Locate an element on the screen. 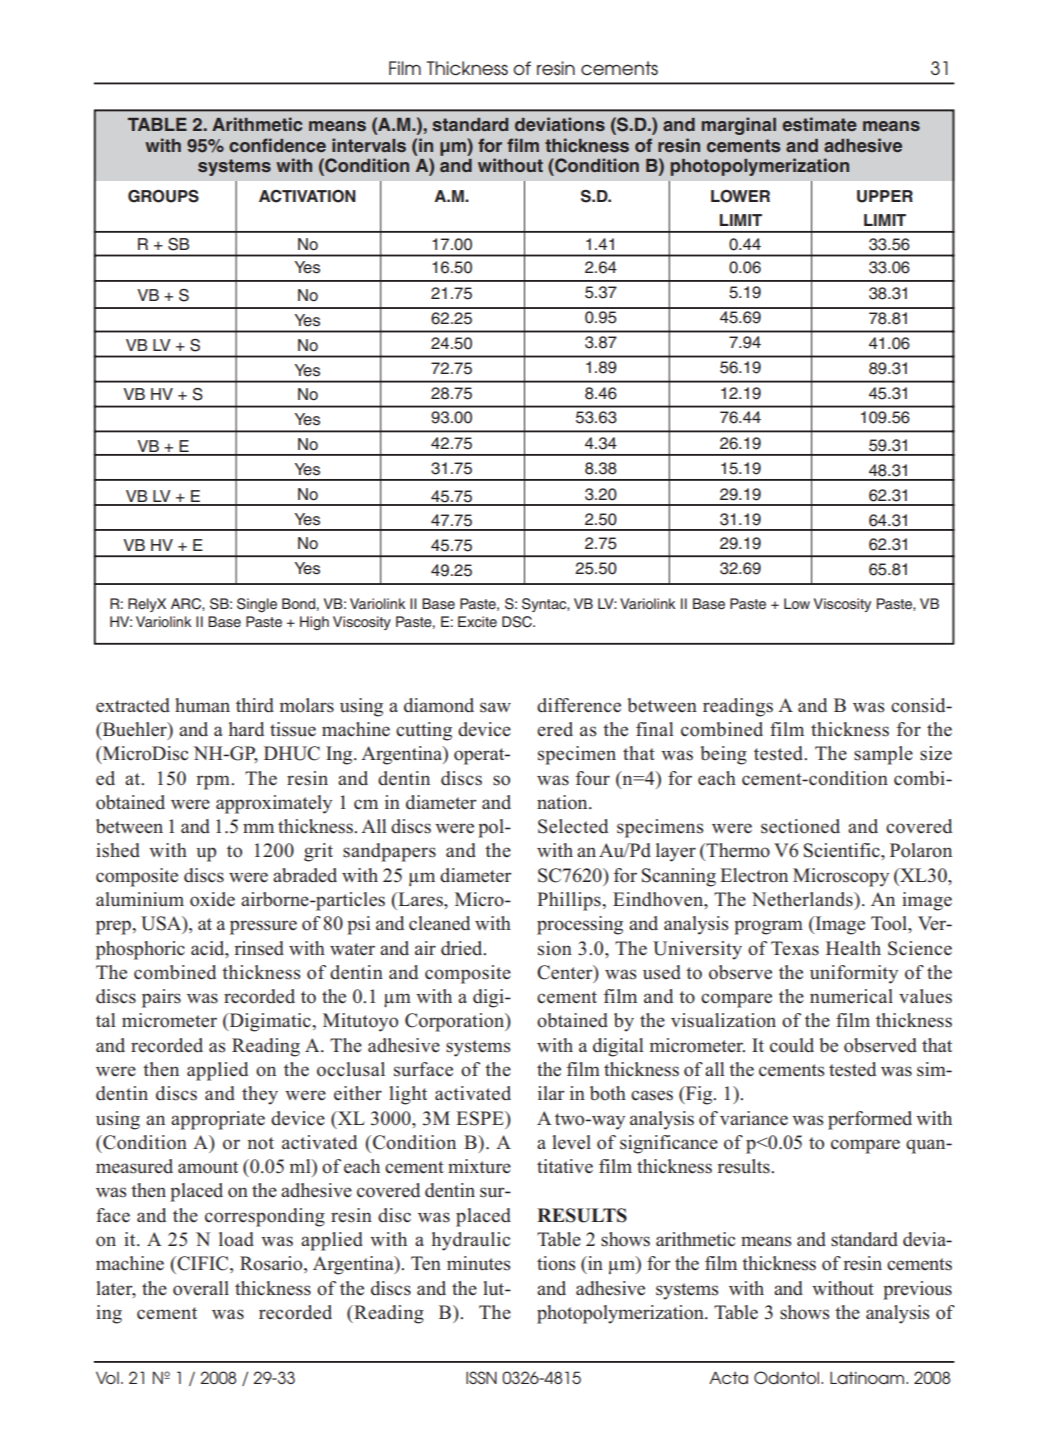  estimate is located at coordinates (819, 124).
